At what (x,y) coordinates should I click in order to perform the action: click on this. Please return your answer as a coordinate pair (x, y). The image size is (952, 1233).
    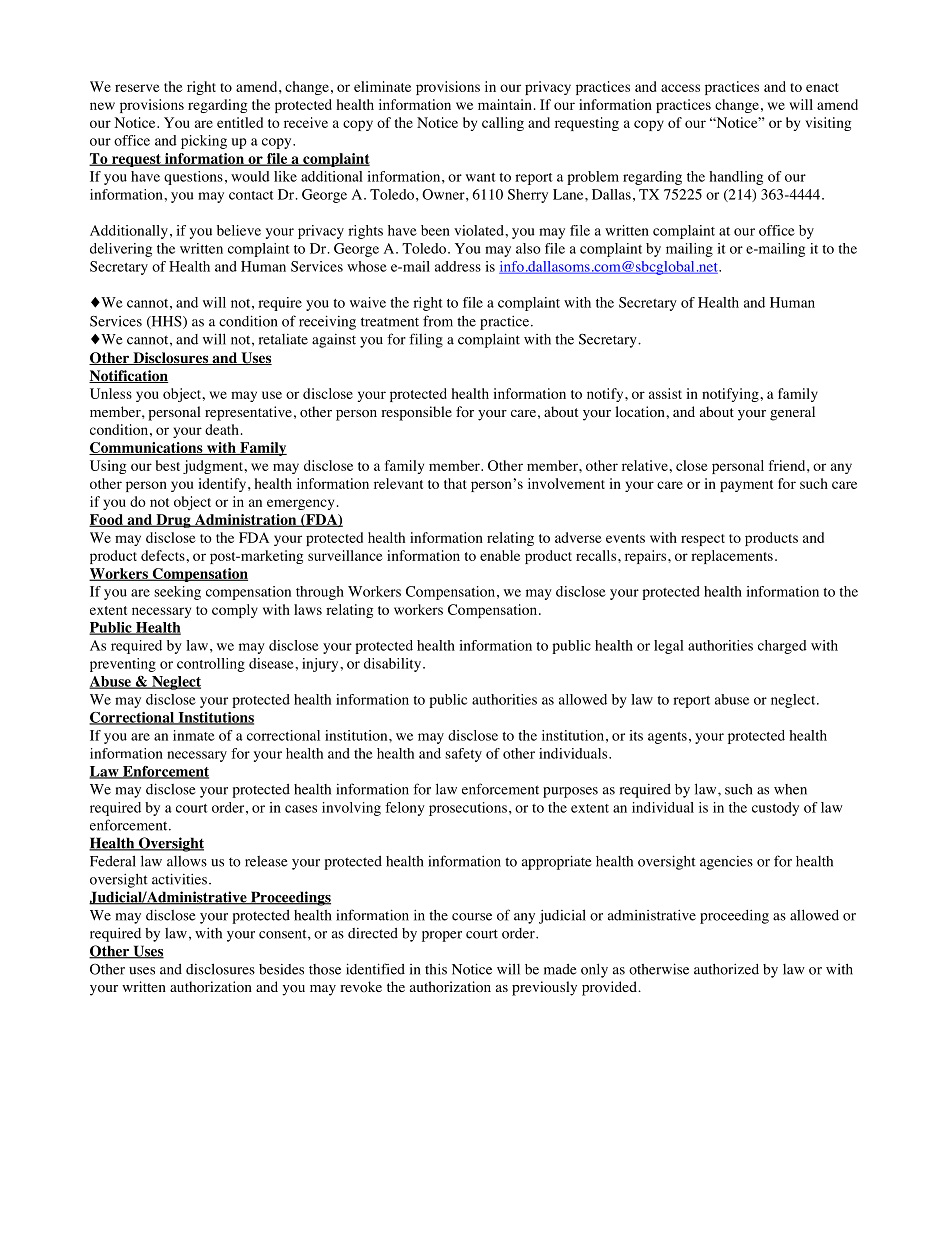
    Looking at the image, I should click on (436, 969).
